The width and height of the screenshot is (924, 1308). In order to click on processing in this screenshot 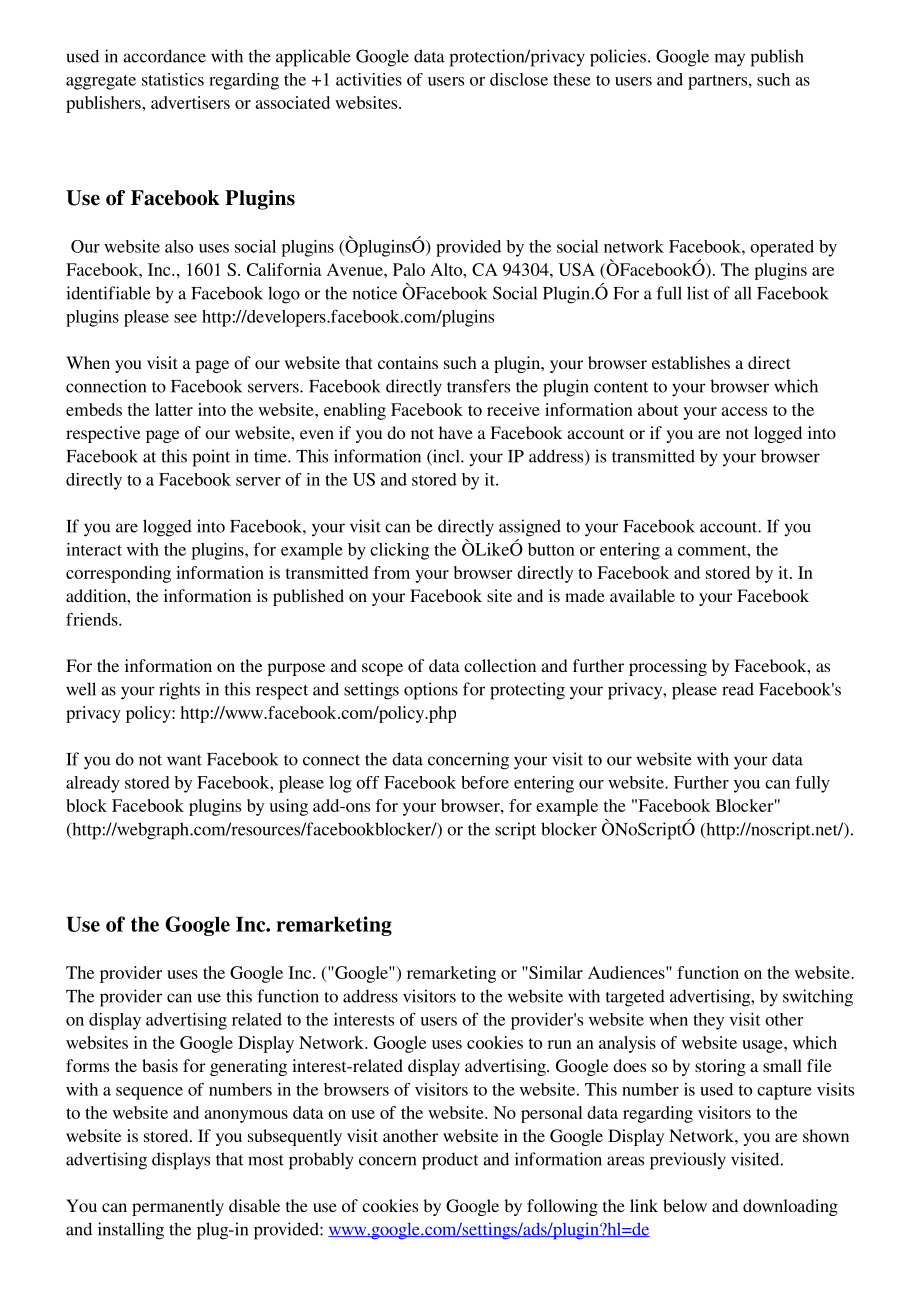, I will do `click(668, 667)`.
